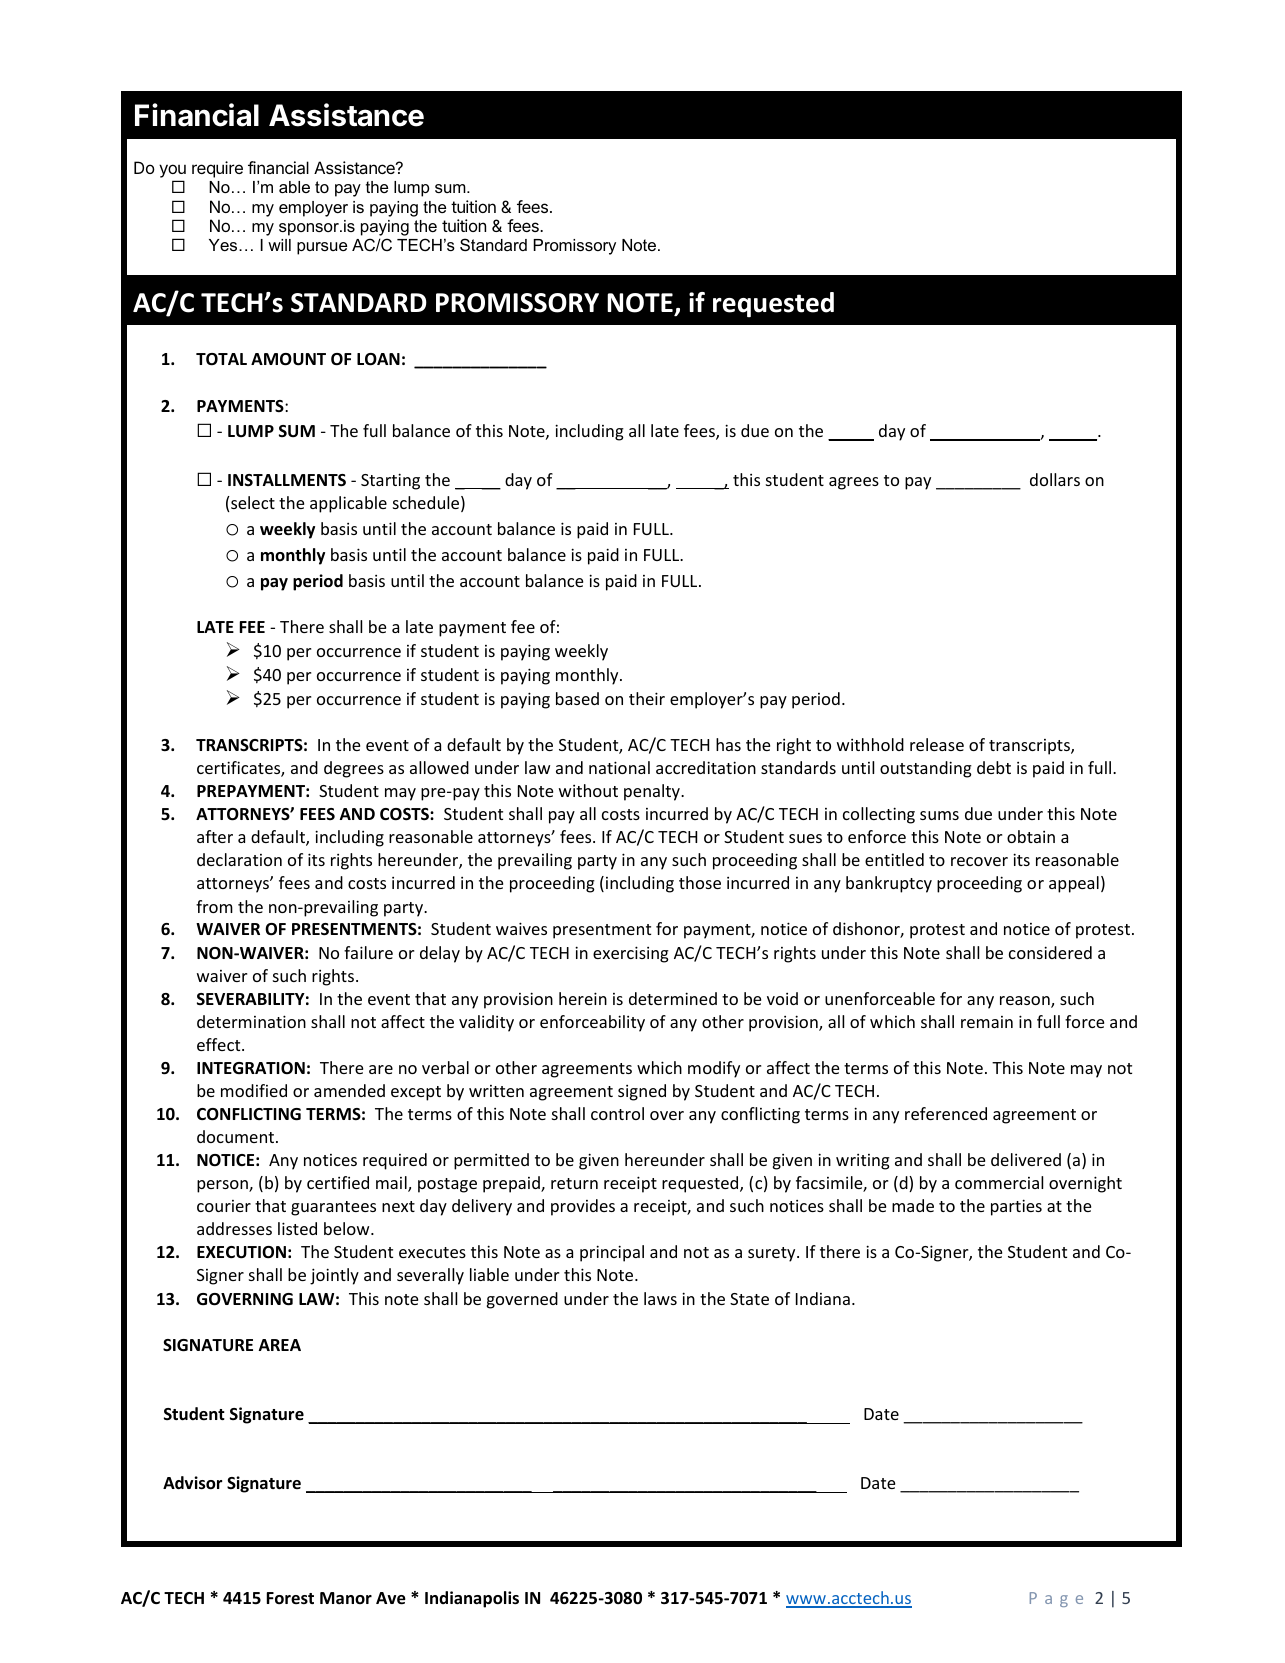  I want to click on Ave, so click(391, 1598).
